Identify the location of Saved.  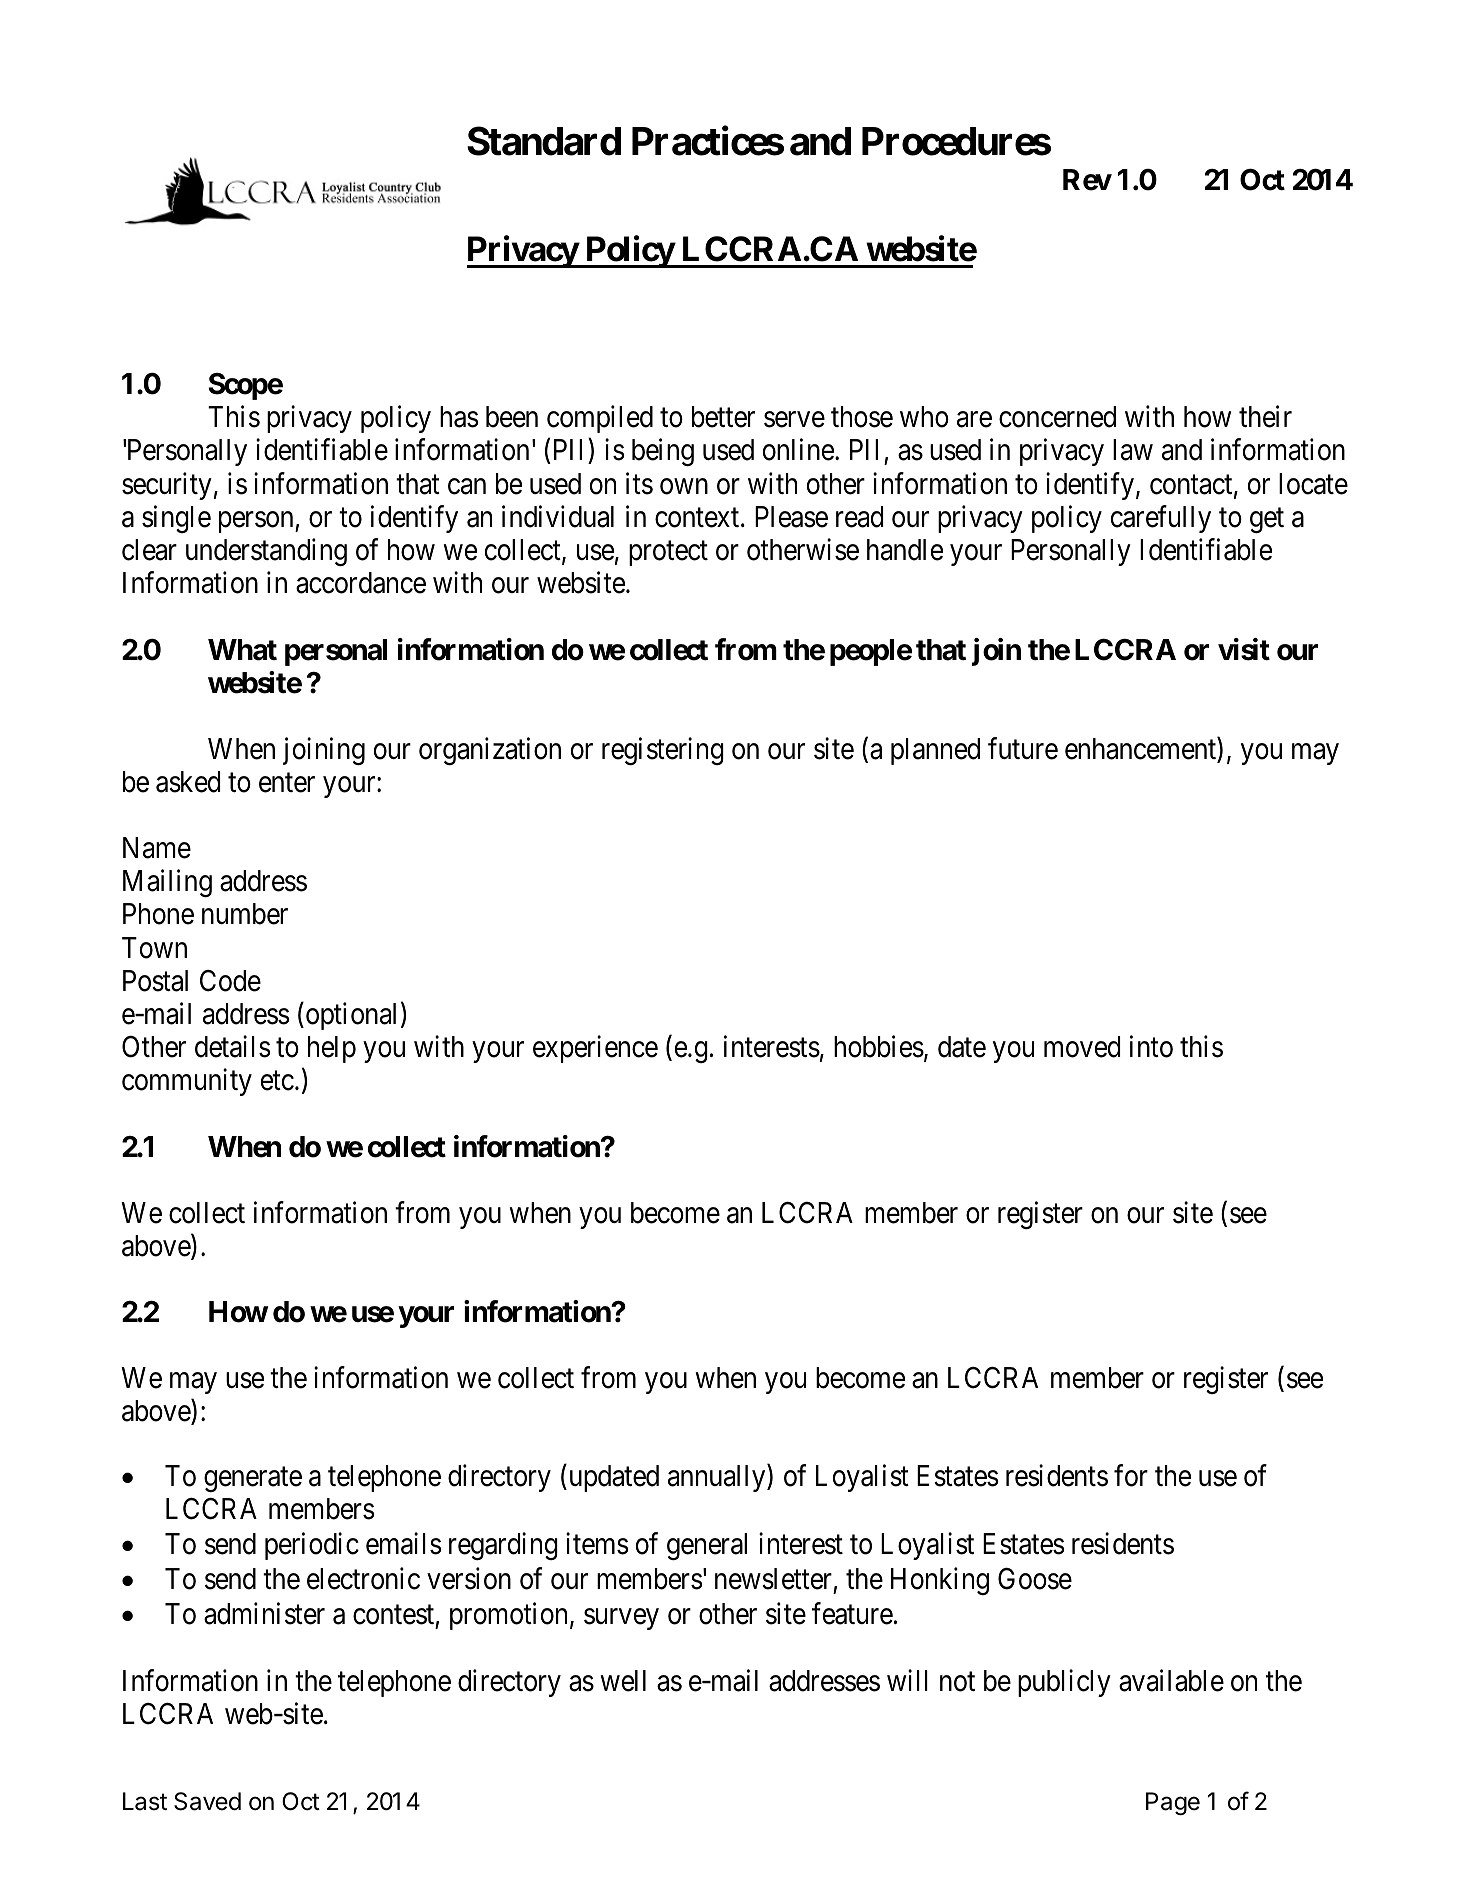
(207, 1801).
